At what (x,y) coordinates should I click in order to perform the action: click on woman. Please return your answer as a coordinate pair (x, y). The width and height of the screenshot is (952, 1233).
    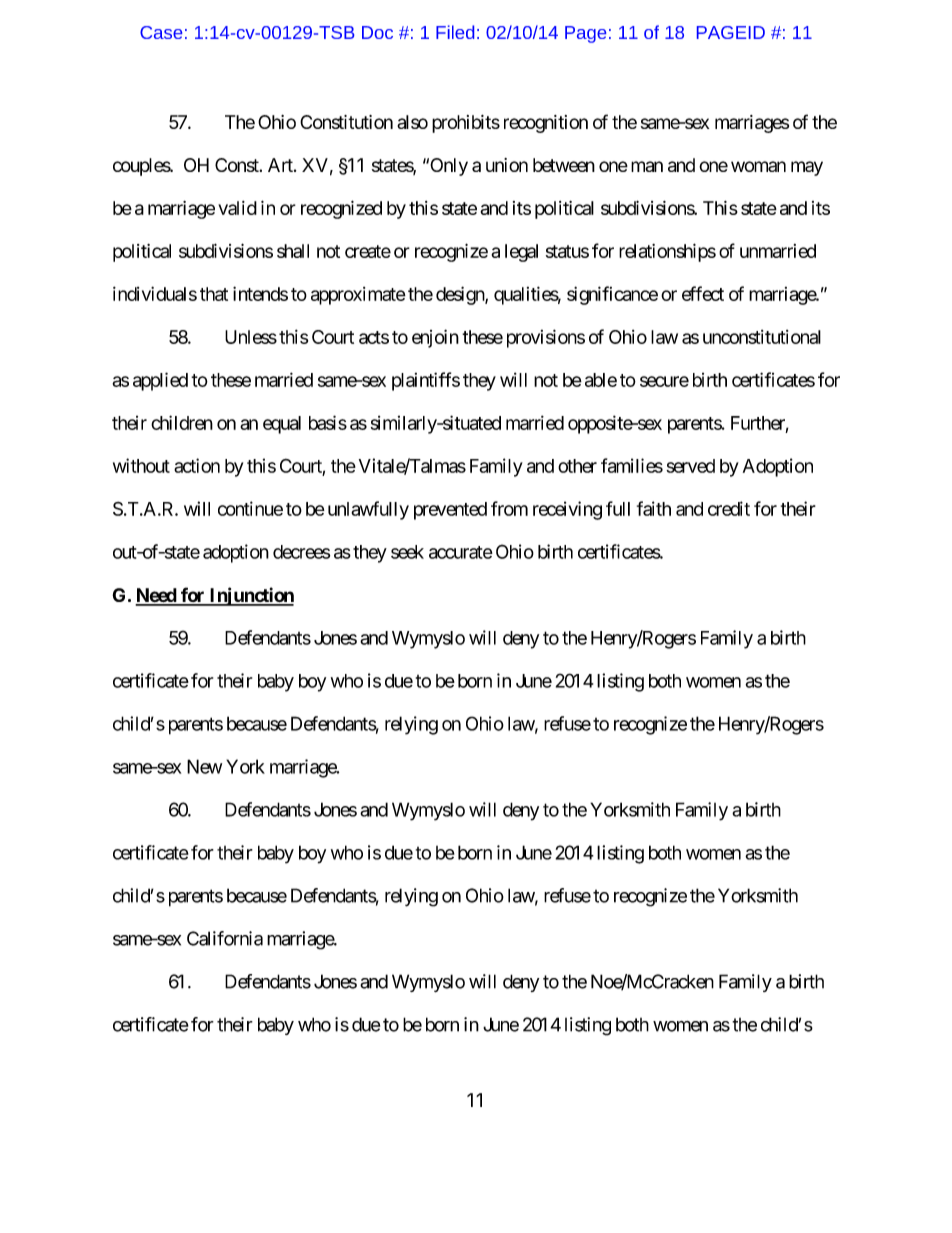
    Looking at the image, I should click on (758, 166).
